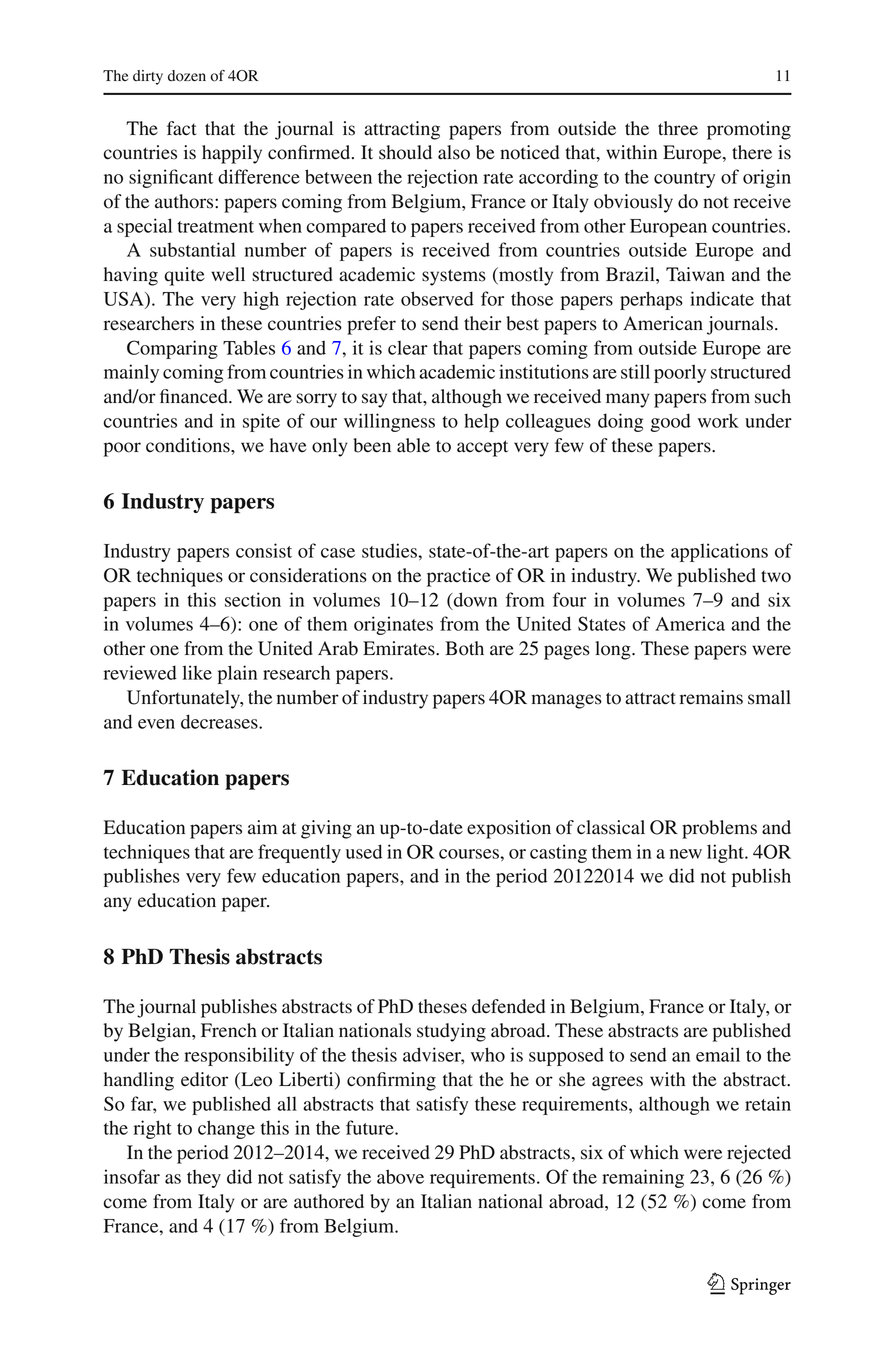 This screenshot has width=896, height=1359. I want to click on they, so click(204, 1179).
